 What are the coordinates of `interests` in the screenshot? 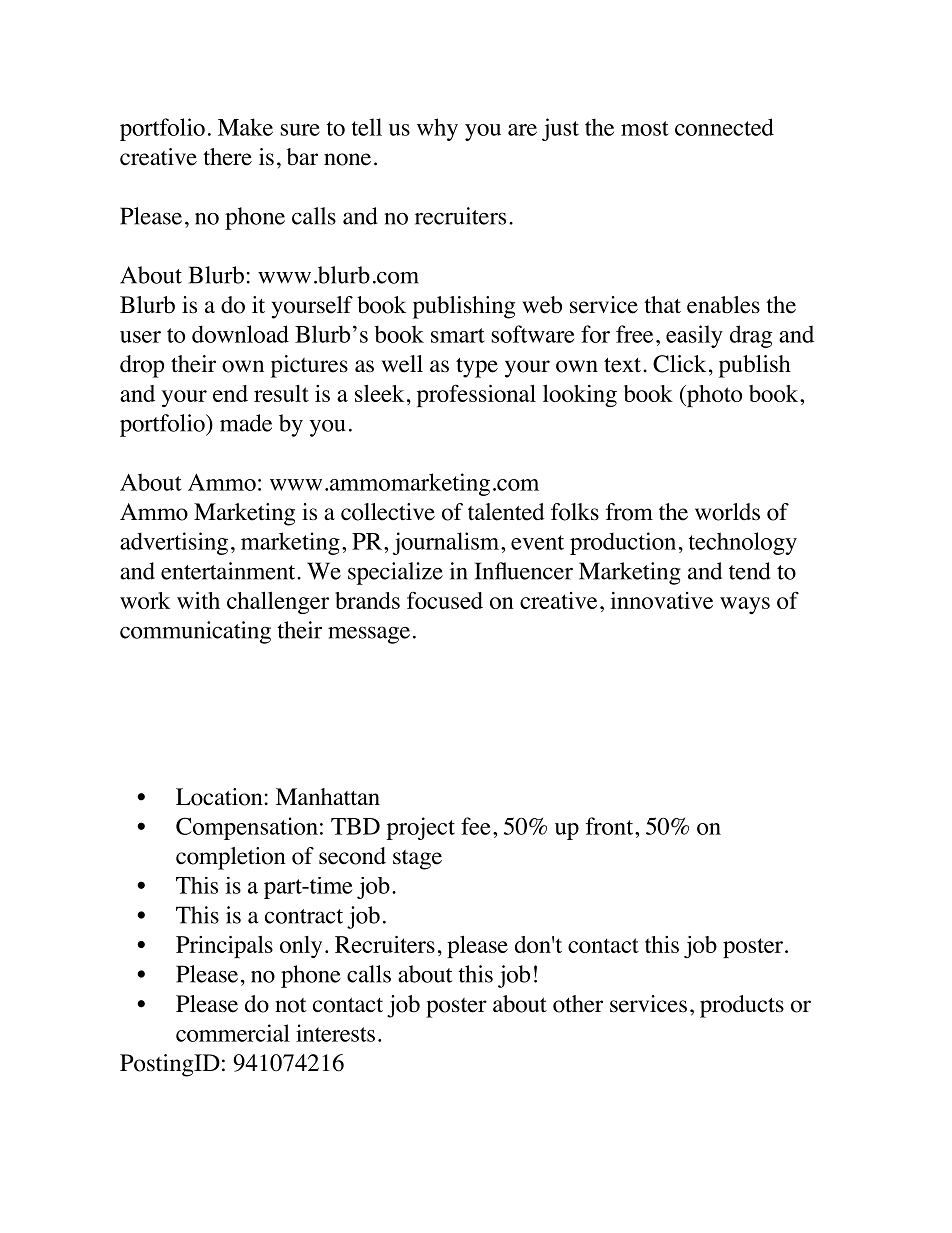 It's located at (335, 1033).
